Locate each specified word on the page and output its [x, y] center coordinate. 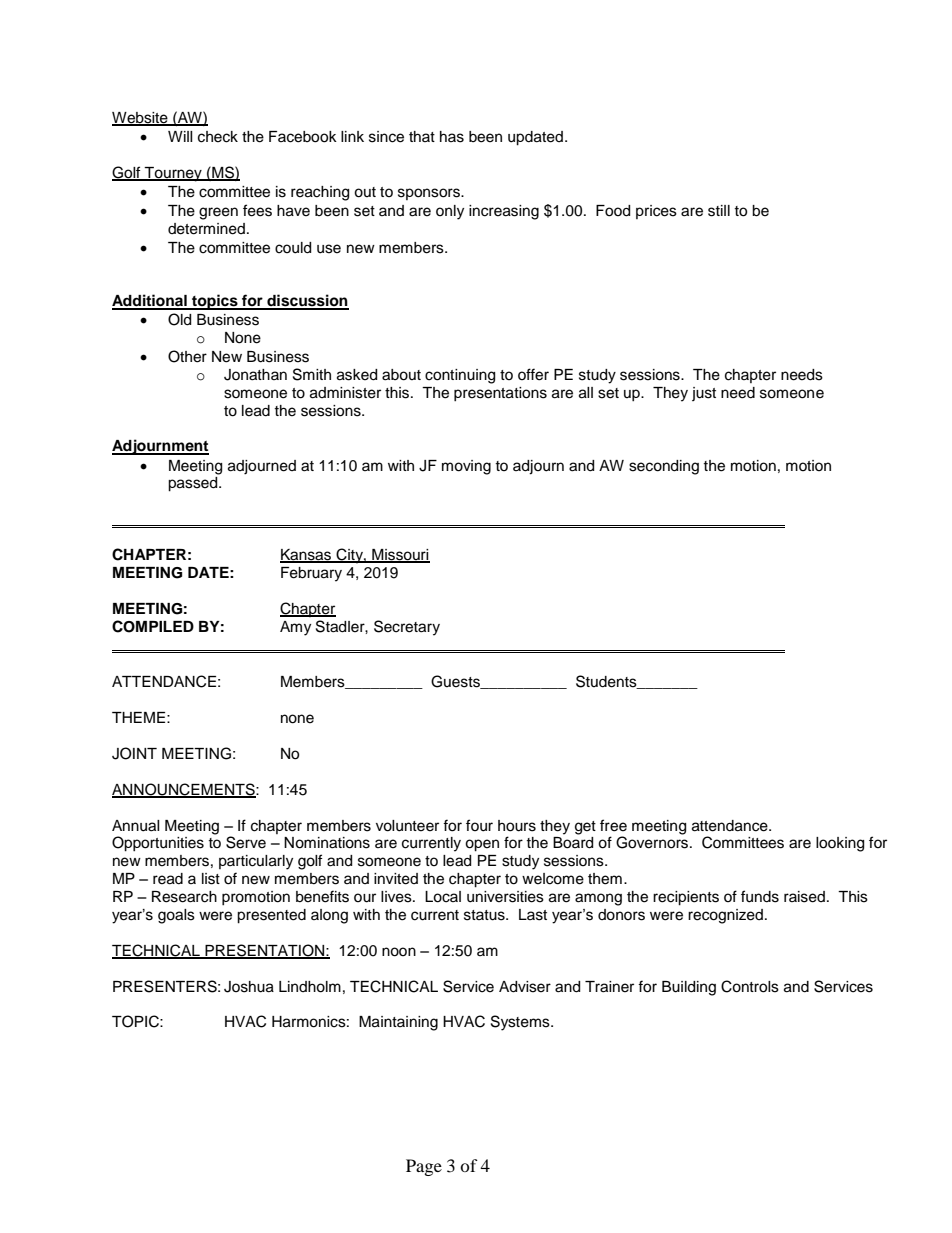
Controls [750, 986]
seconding [664, 467]
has [452, 137]
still [719, 211]
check [218, 137]
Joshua [249, 987]
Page [424, 1167]
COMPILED [153, 626]
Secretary [407, 628]
